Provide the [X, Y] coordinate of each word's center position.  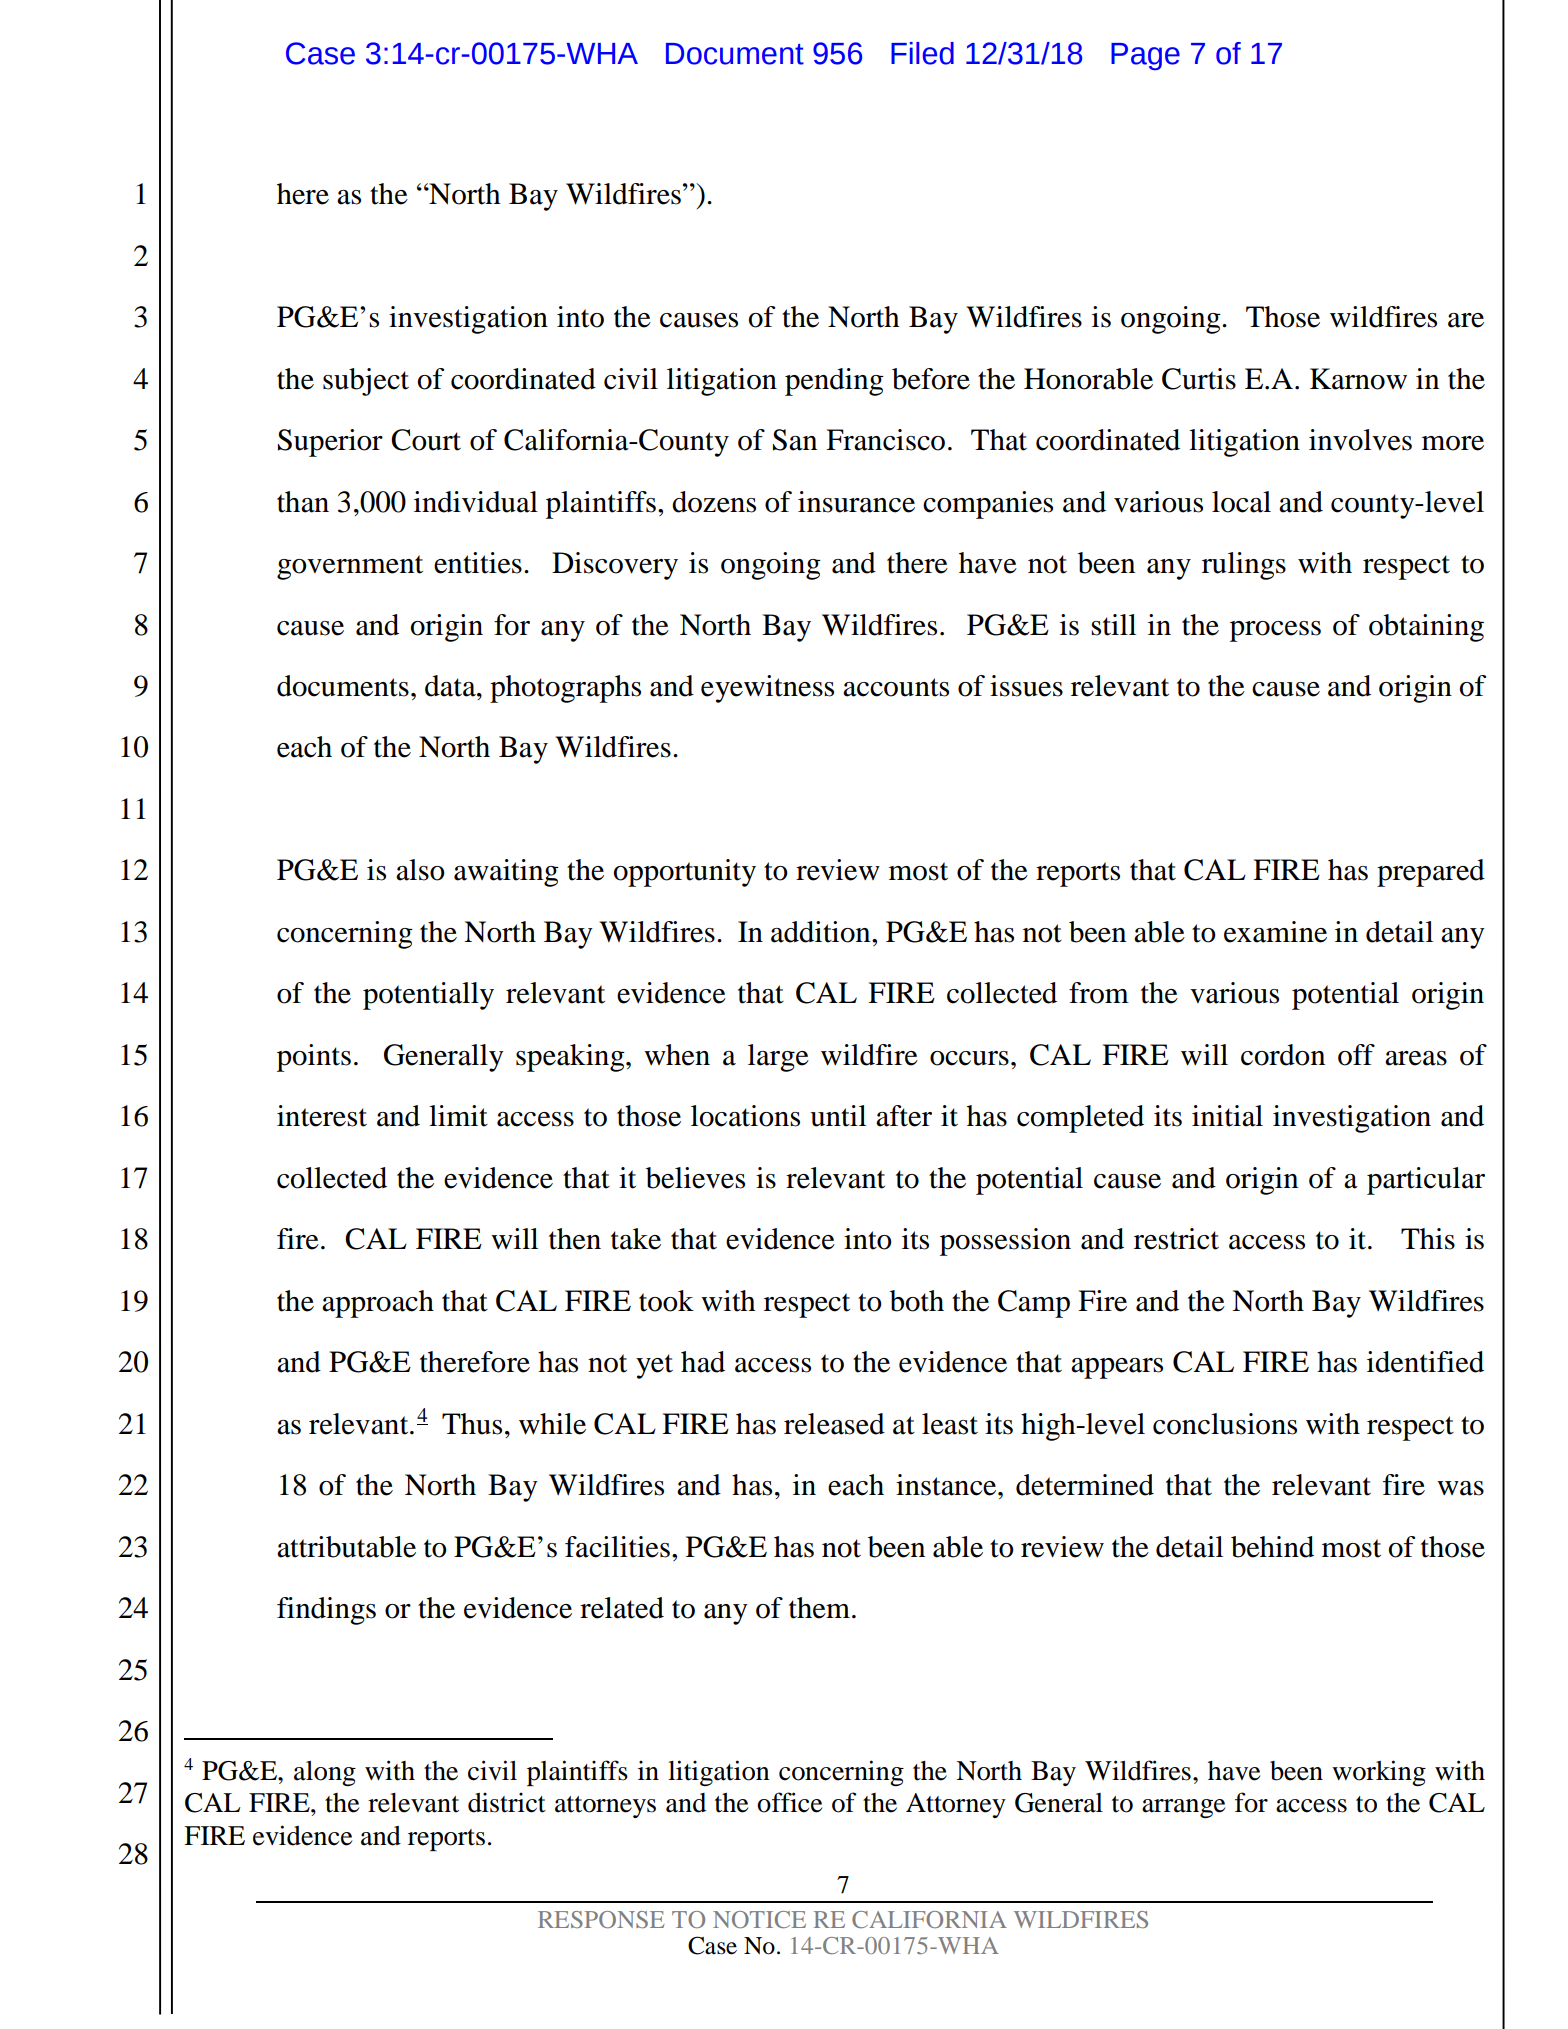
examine [1275, 932]
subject [366, 382]
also [420, 870]
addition [822, 932]
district [507, 1802]
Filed [922, 53]
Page [1145, 56]
